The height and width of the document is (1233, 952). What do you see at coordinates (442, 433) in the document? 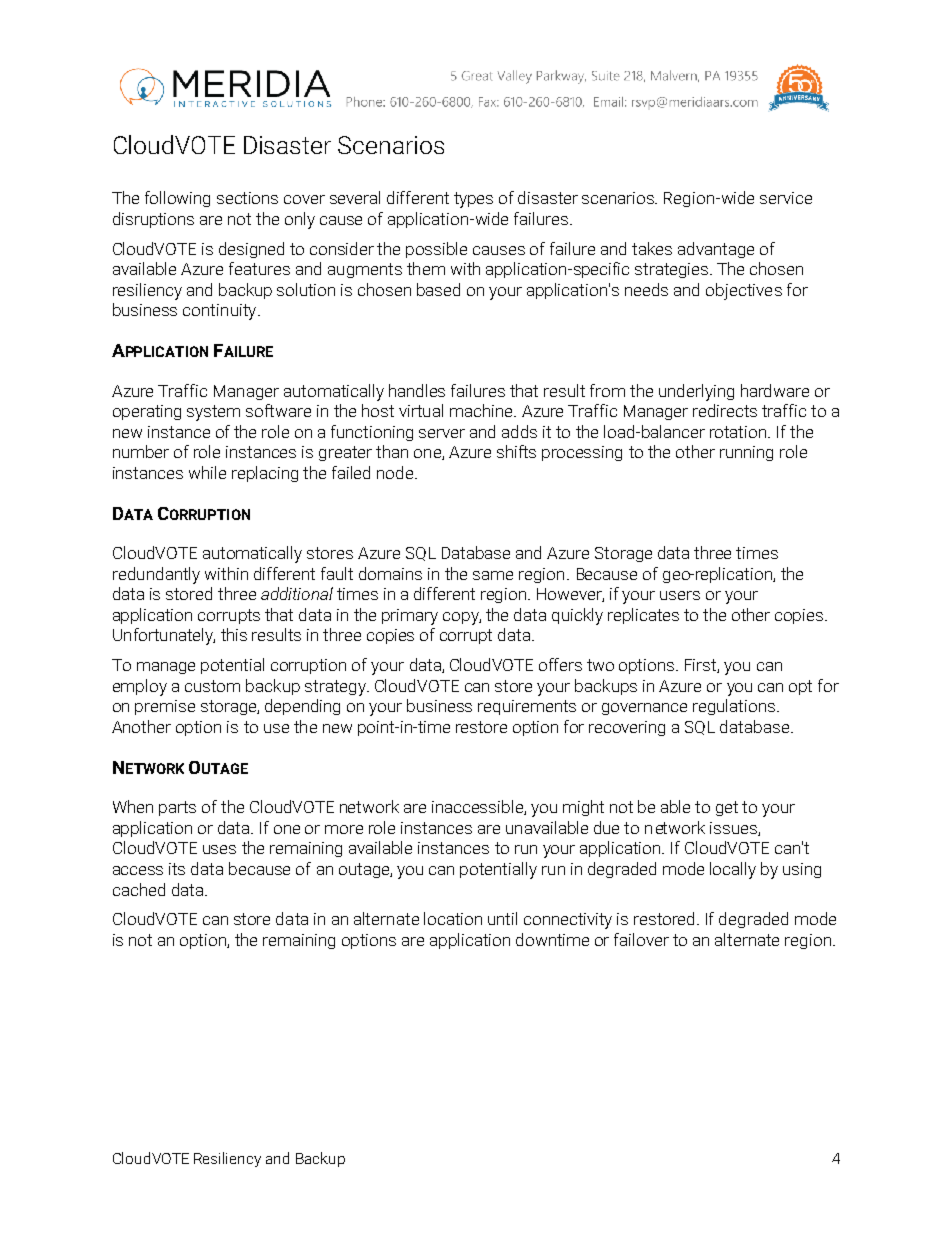
I see `server` at bounding box center [442, 433].
